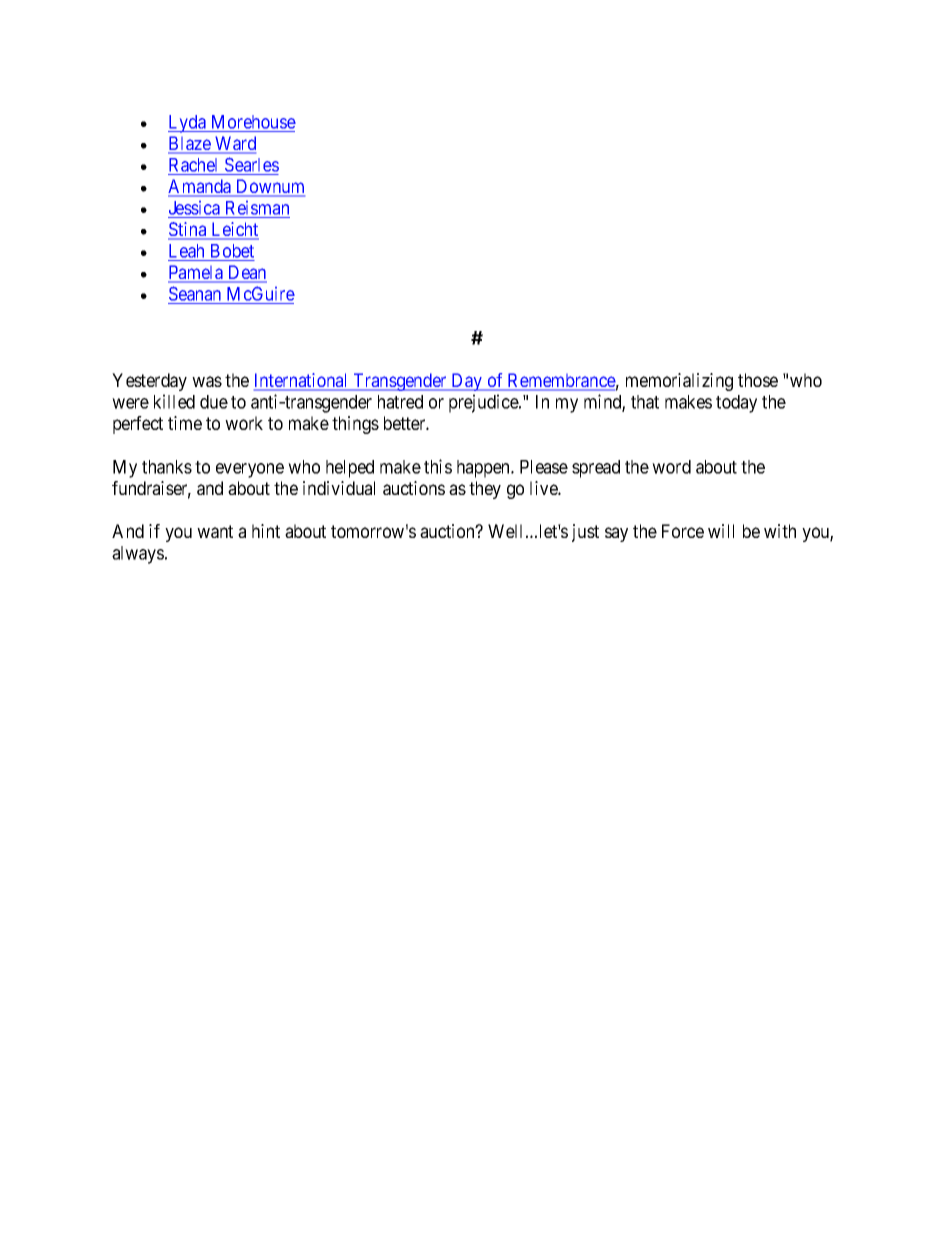  I want to click on just, so click(585, 533).
